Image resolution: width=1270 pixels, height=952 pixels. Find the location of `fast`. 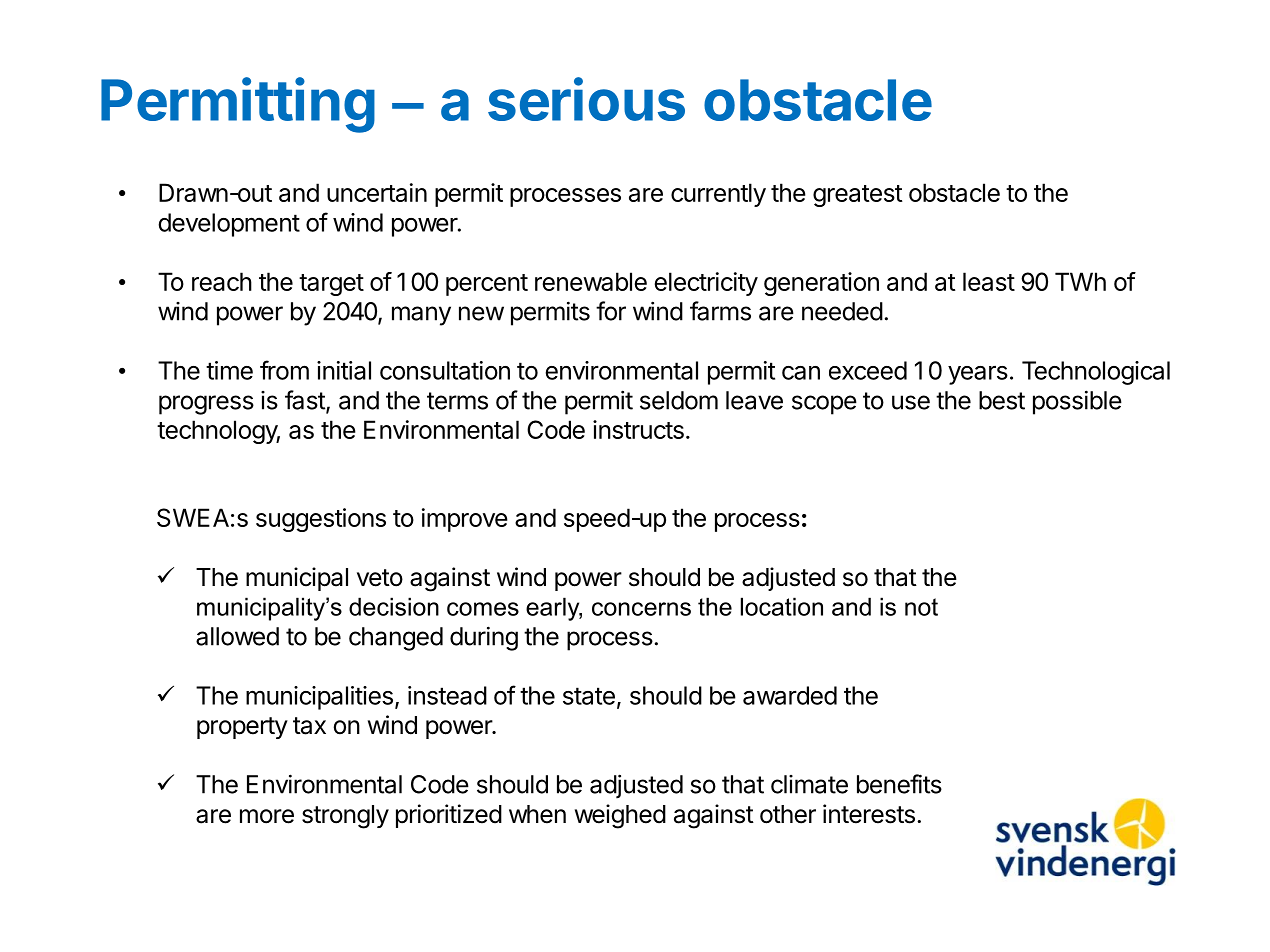

fast is located at coordinates (306, 401).
